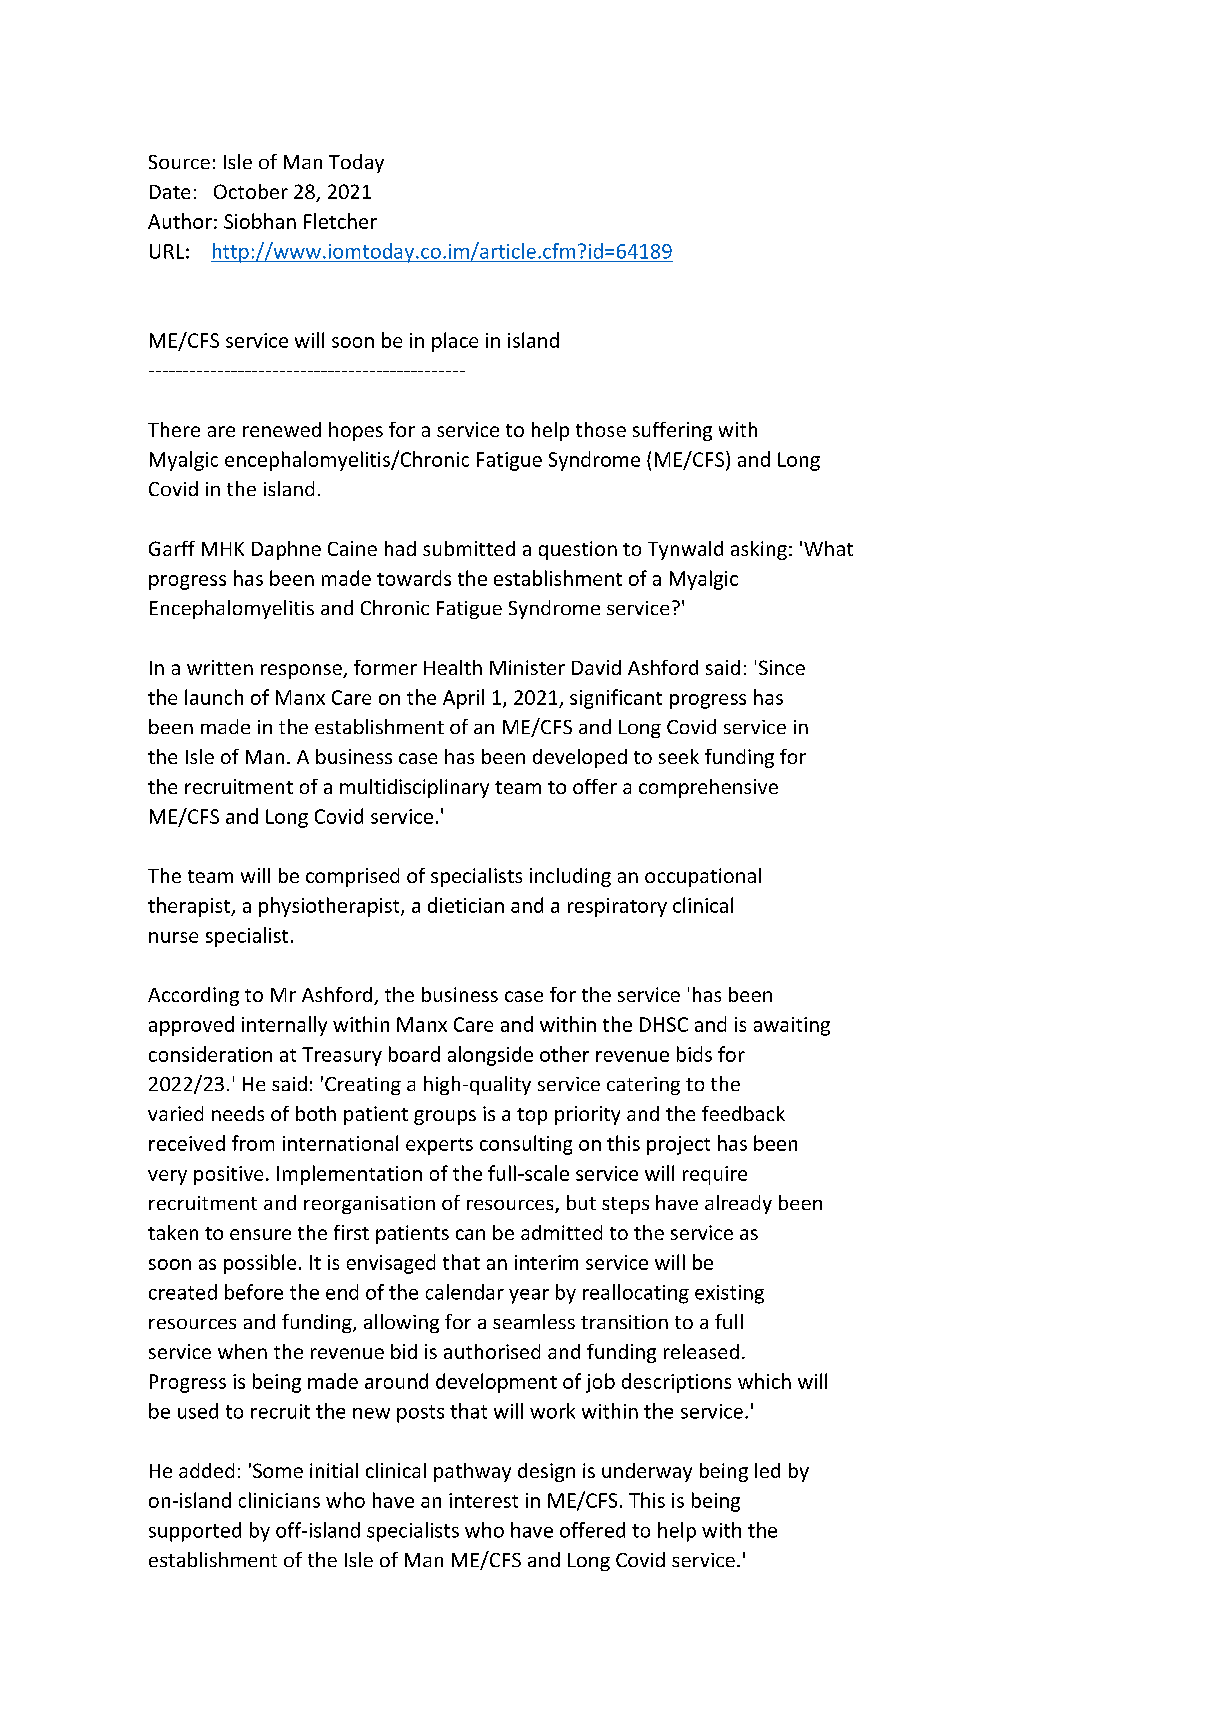 The image size is (1222, 1728). What do you see at coordinates (284, 1026) in the page?
I see `internally` at bounding box center [284, 1026].
